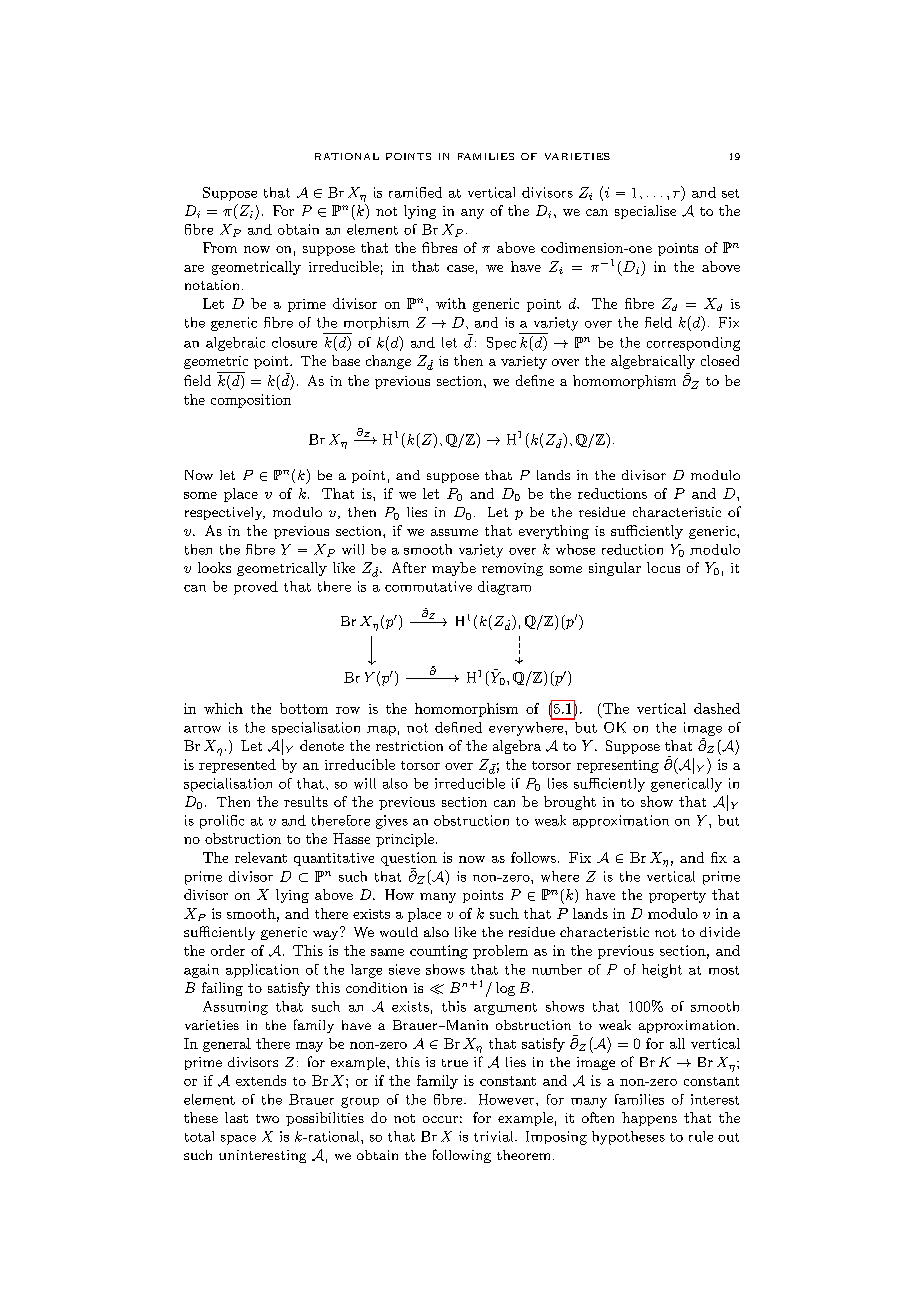 The image size is (924, 1308). I want to click on which, so click(223, 708).
